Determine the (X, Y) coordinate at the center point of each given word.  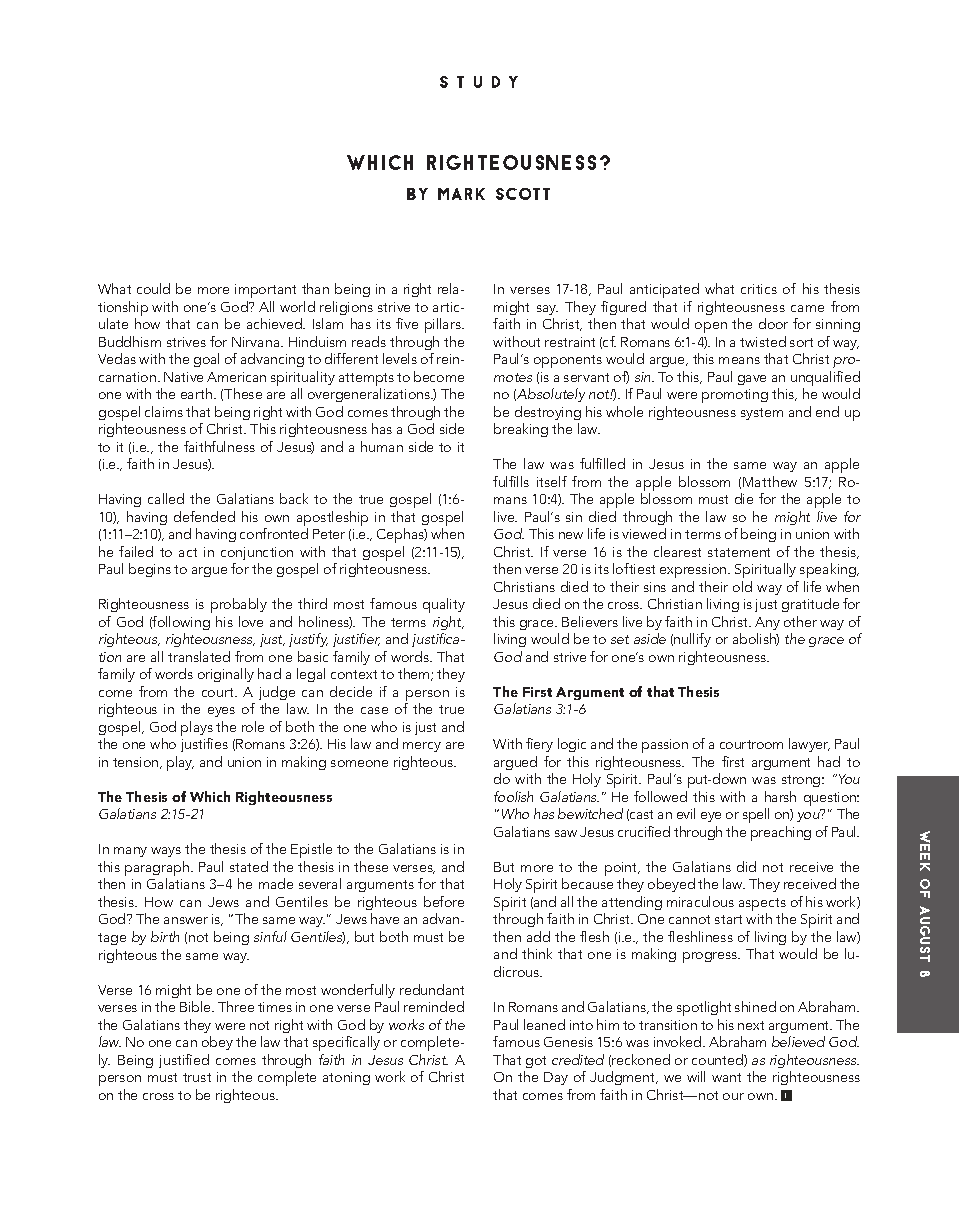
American (236, 377)
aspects (762, 906)
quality (444, 605)
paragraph (158, 870)
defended (204, 516)
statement (739, 552)
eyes (221, 712)
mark (461, 194)
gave (752, 380)
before (444, 901)
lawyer (809, 745)
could (153, 288)
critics (759, 289)
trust (197, 1077)
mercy (422, 747)
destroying (548, 413)
